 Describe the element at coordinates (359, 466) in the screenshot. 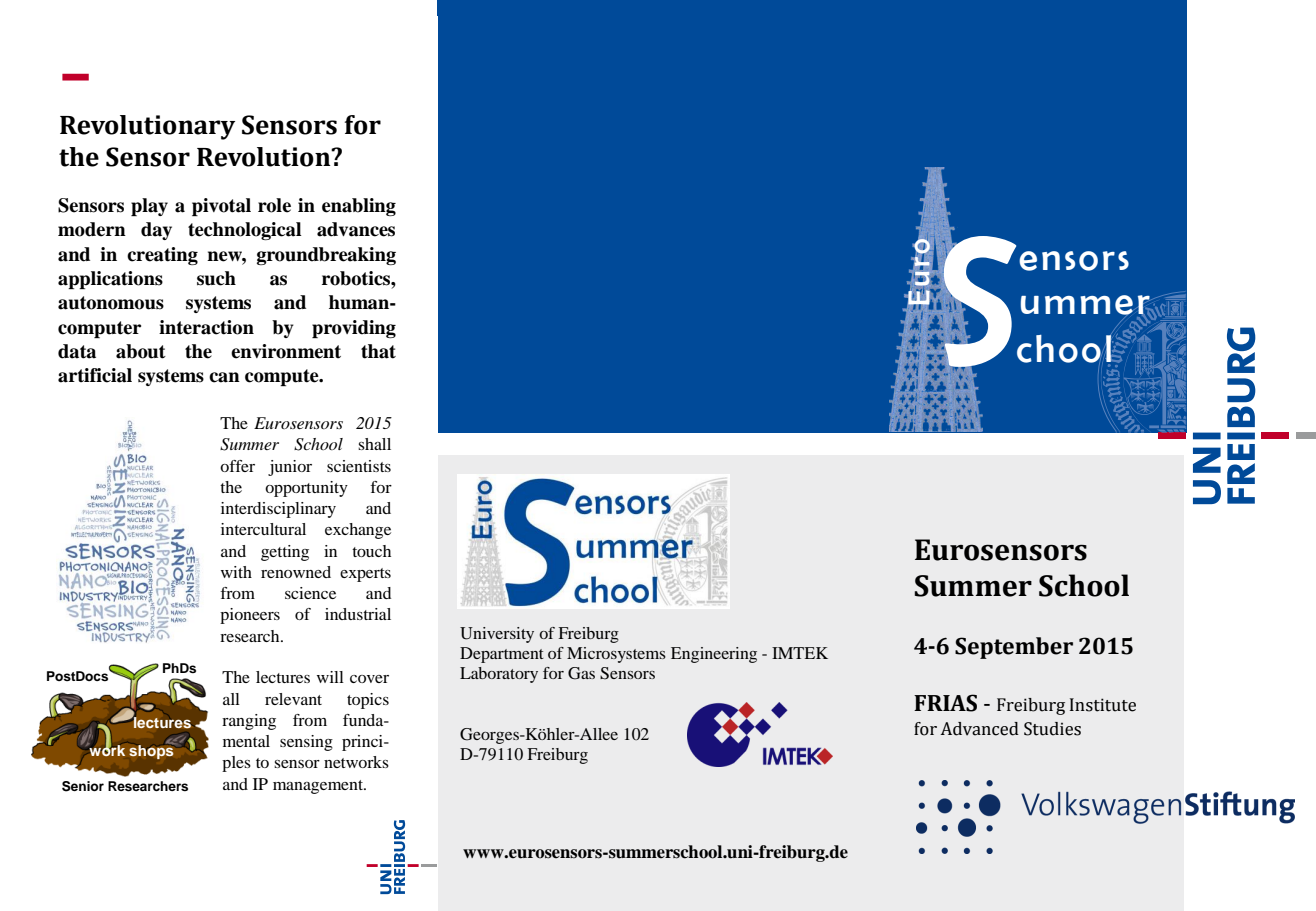

I see `scientists` at that location.
